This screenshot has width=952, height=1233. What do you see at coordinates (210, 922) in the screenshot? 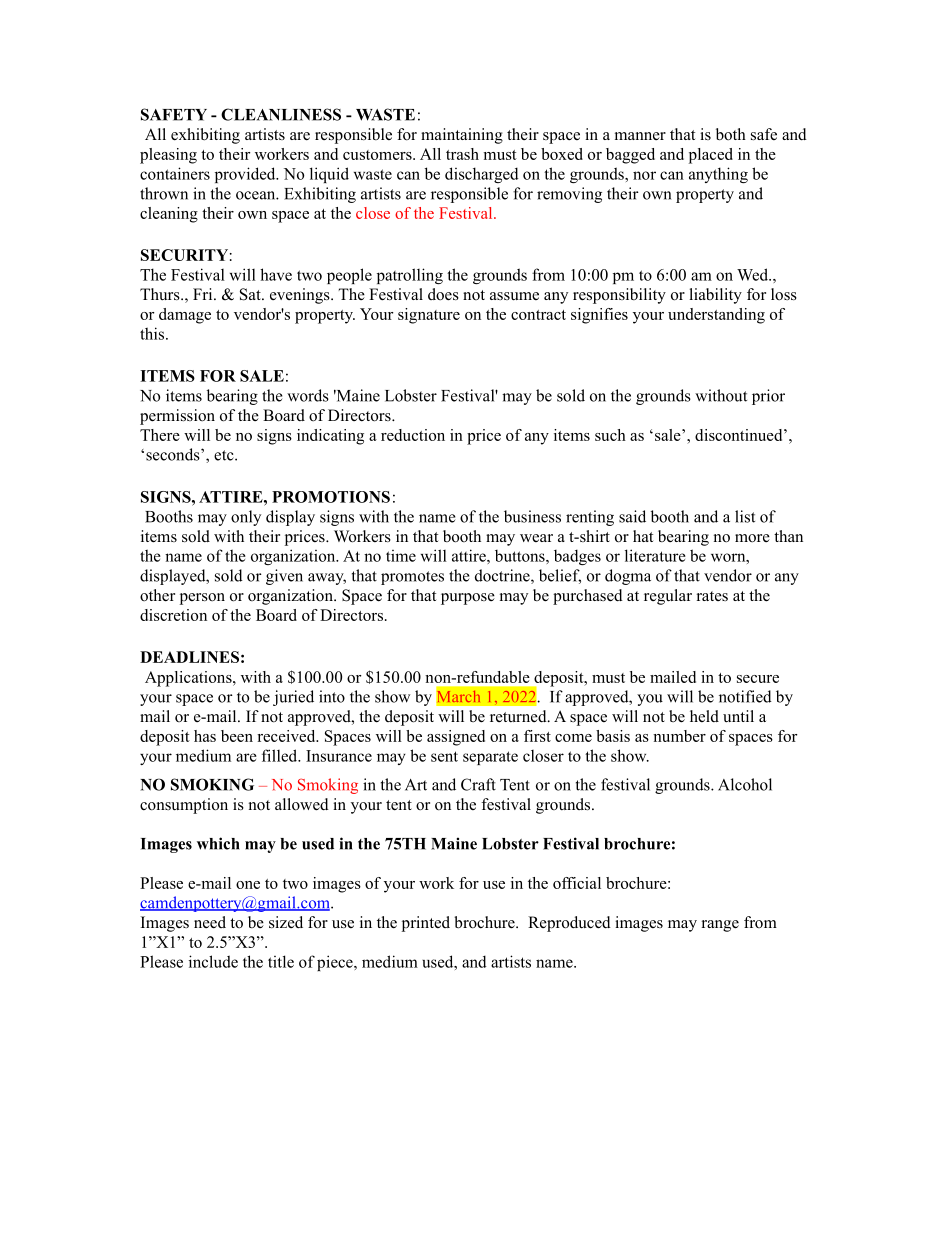
I see `need` at bounding box center [210, 922].
